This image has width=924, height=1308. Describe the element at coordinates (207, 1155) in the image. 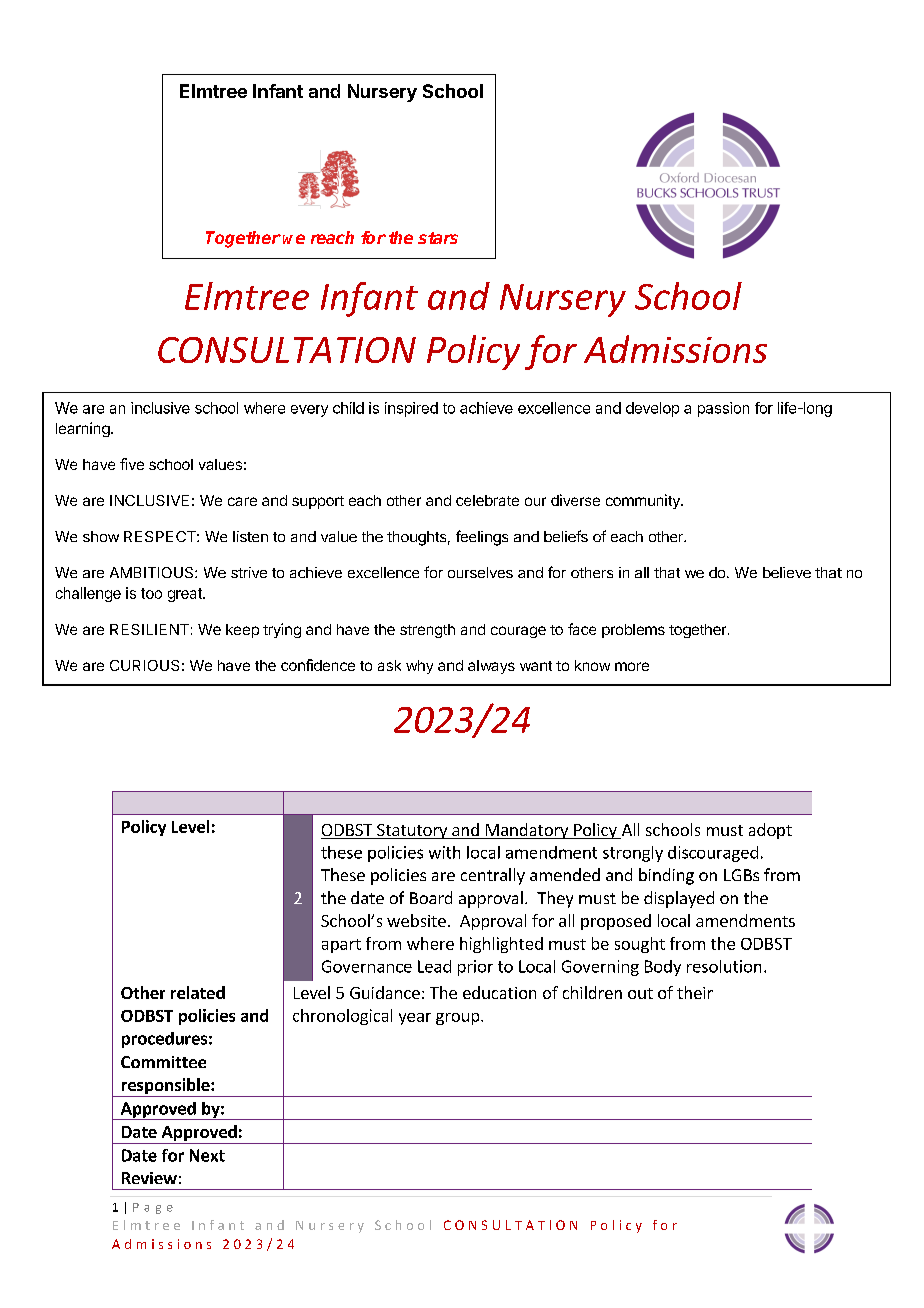

I see `Next` at that location.
